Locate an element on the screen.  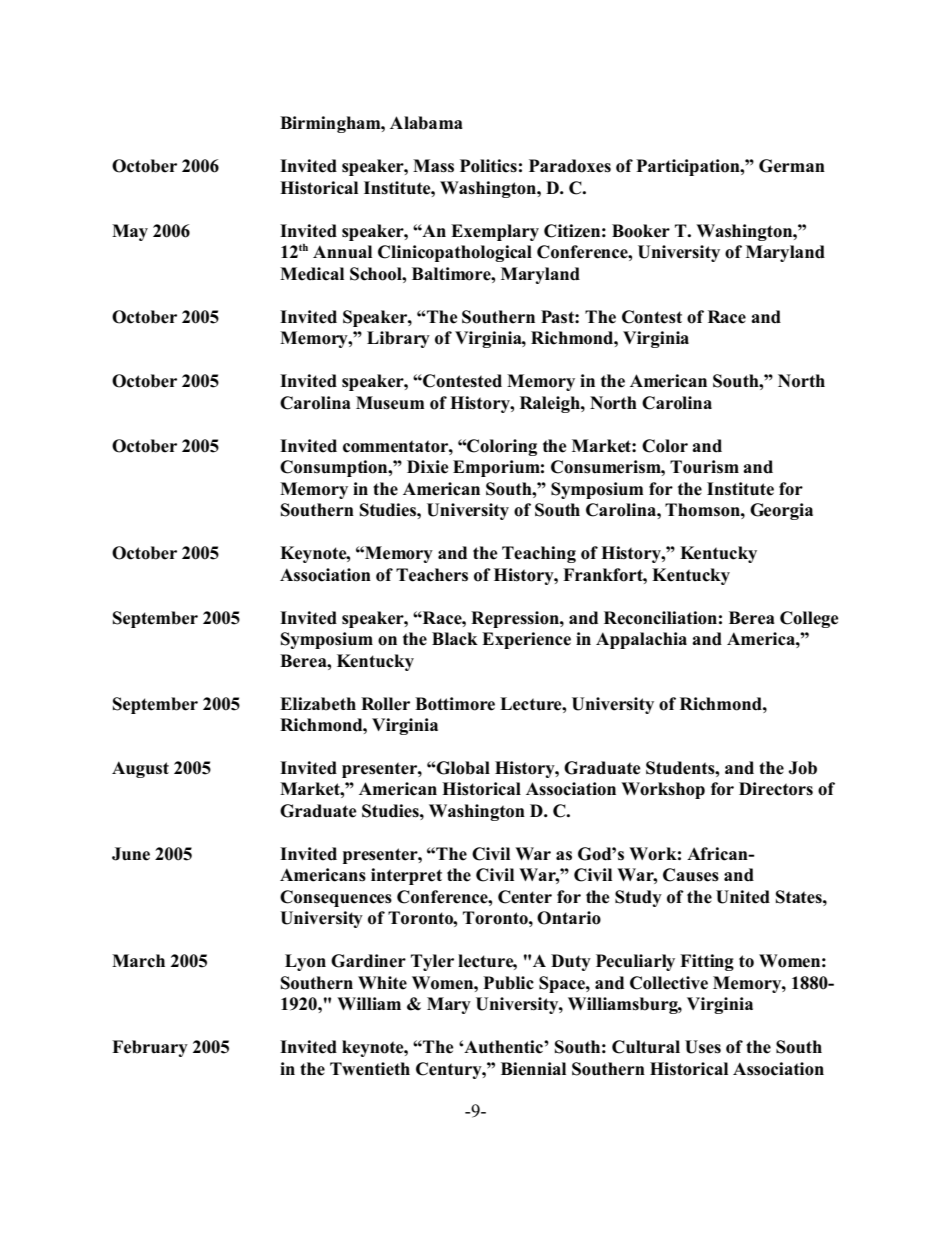
Biennial is located at coordinates (533, 1069).
